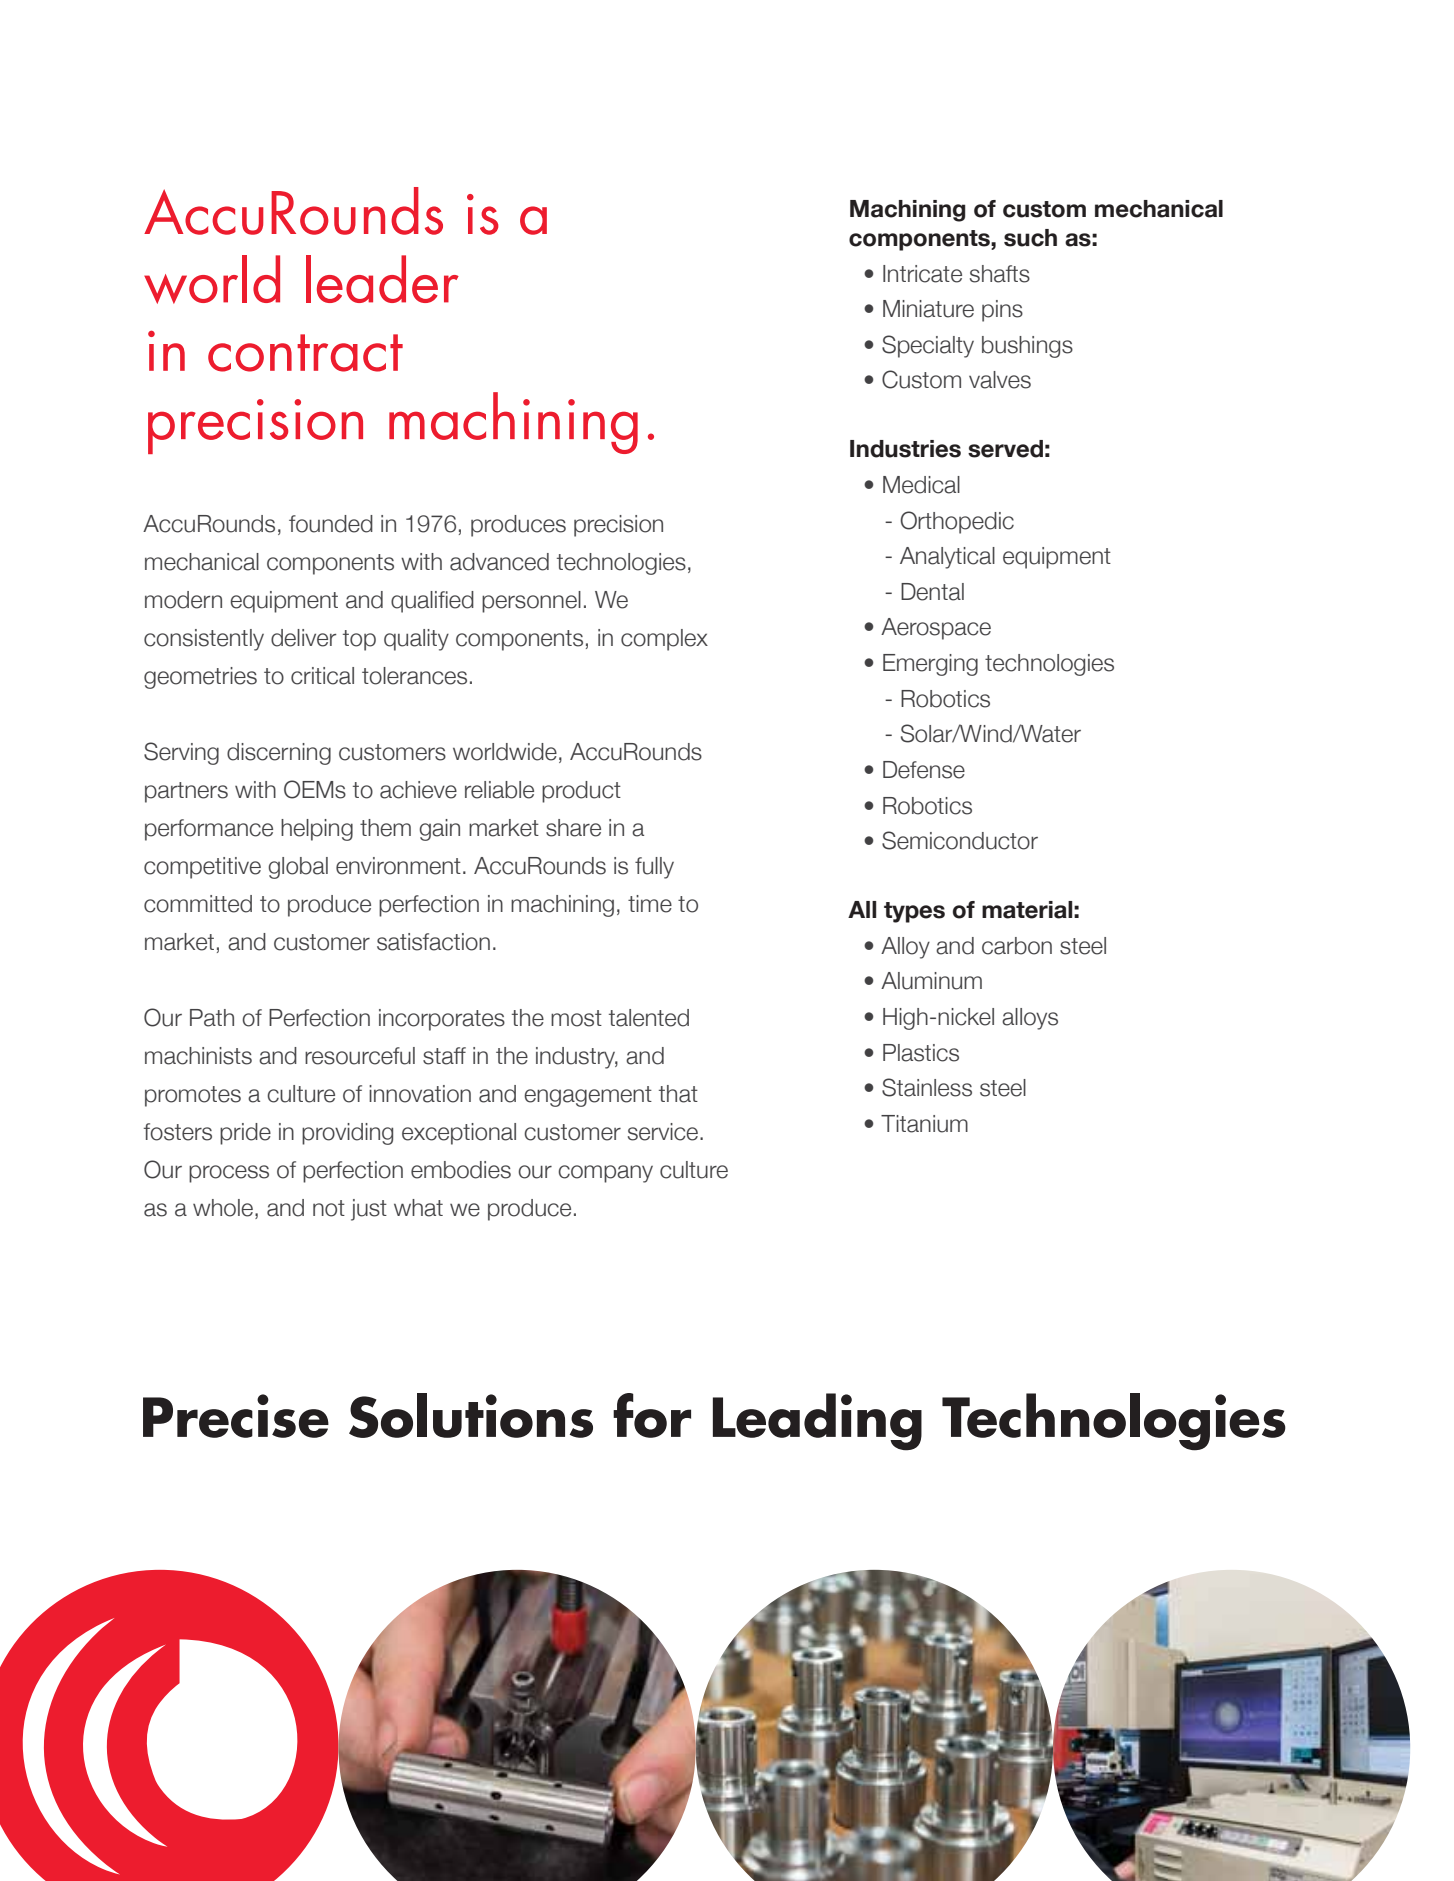 The width and height of the screenshot is (1454, 1881). I want to click on leader, so click(382, 279).
